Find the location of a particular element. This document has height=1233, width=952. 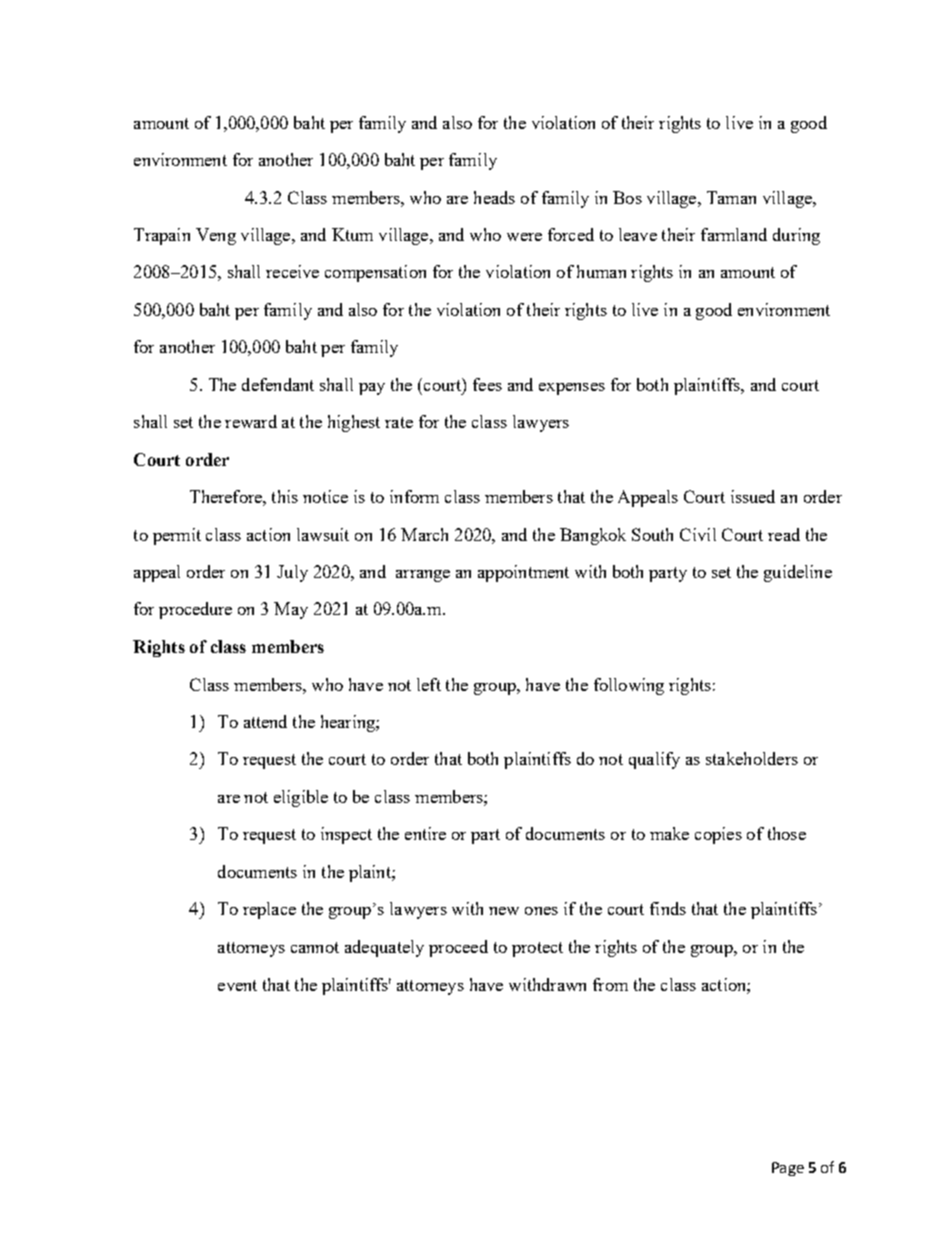

Page is located at coordinates (788, 1169).
